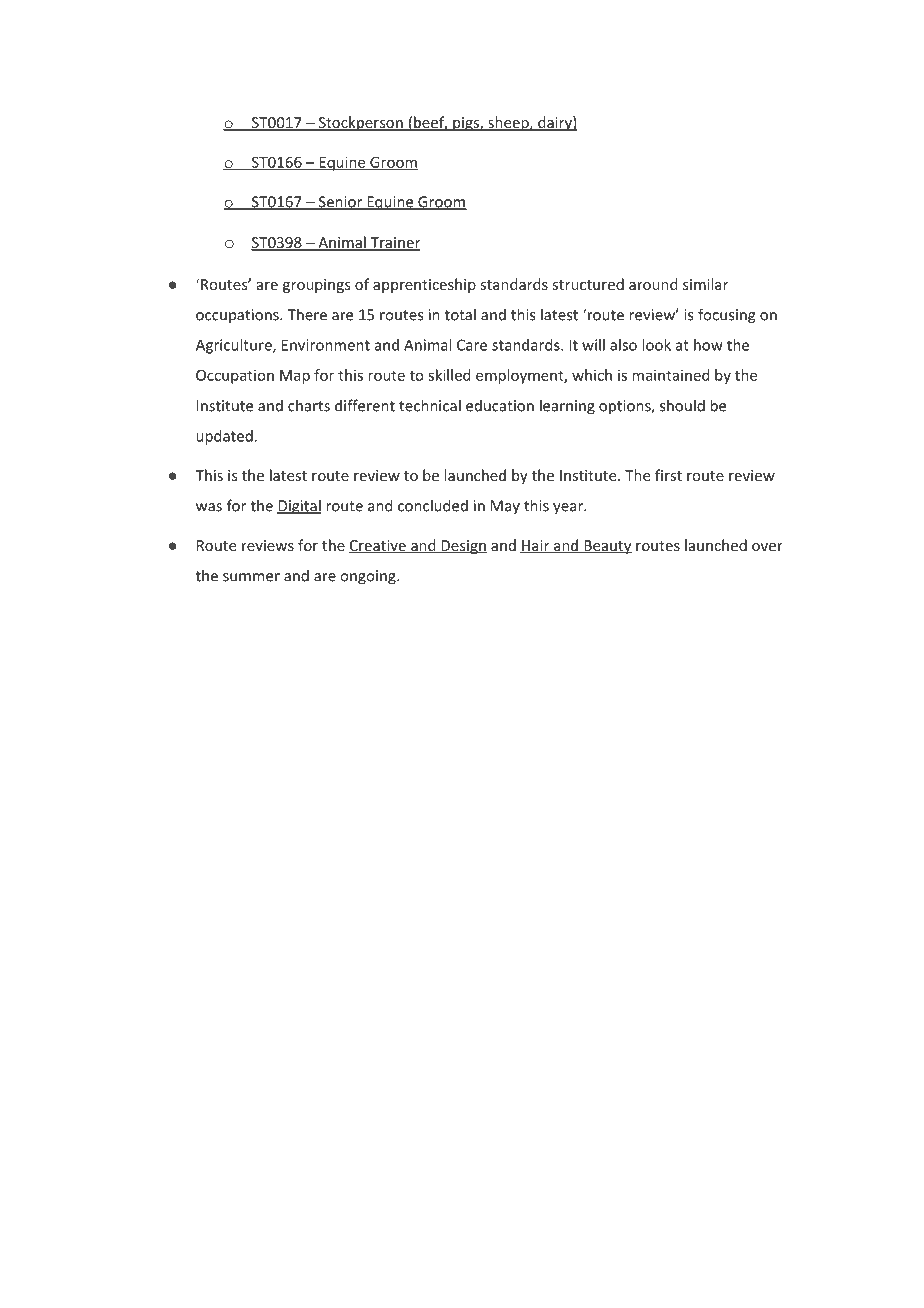  I want to click on pigs, so click(466, 124).
